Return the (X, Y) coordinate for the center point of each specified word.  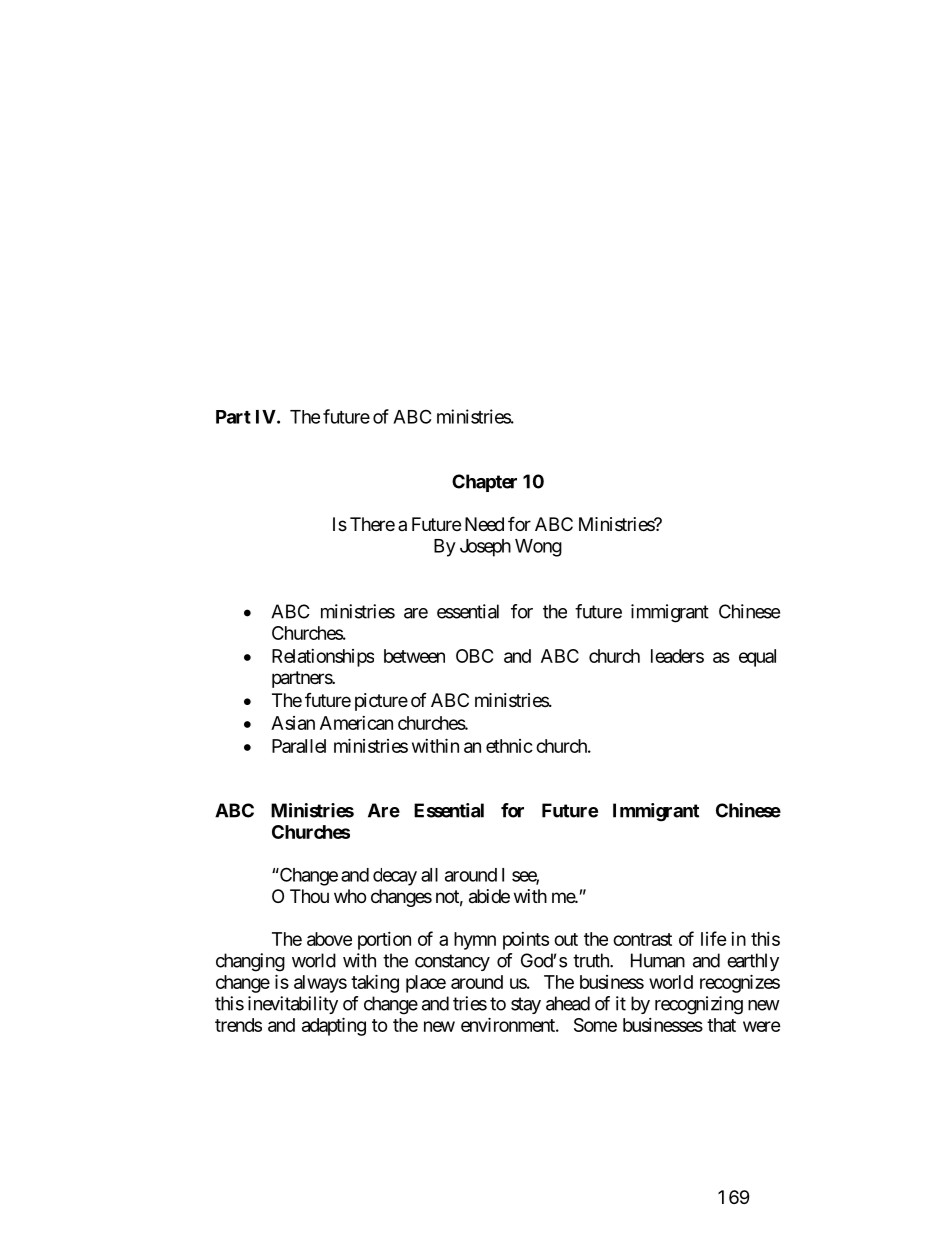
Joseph (485, 548)
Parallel (299, 746)
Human (658, 960)
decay (395, 877)
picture (381, 702)
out (566, 939)
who (350, 896)
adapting (334, 1026)
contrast (642, 939)
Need (484, 524)
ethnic (509, 746)
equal (757, 658)
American (356, 723)
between (414, 656)
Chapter (484, 483)
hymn (475, 941)
